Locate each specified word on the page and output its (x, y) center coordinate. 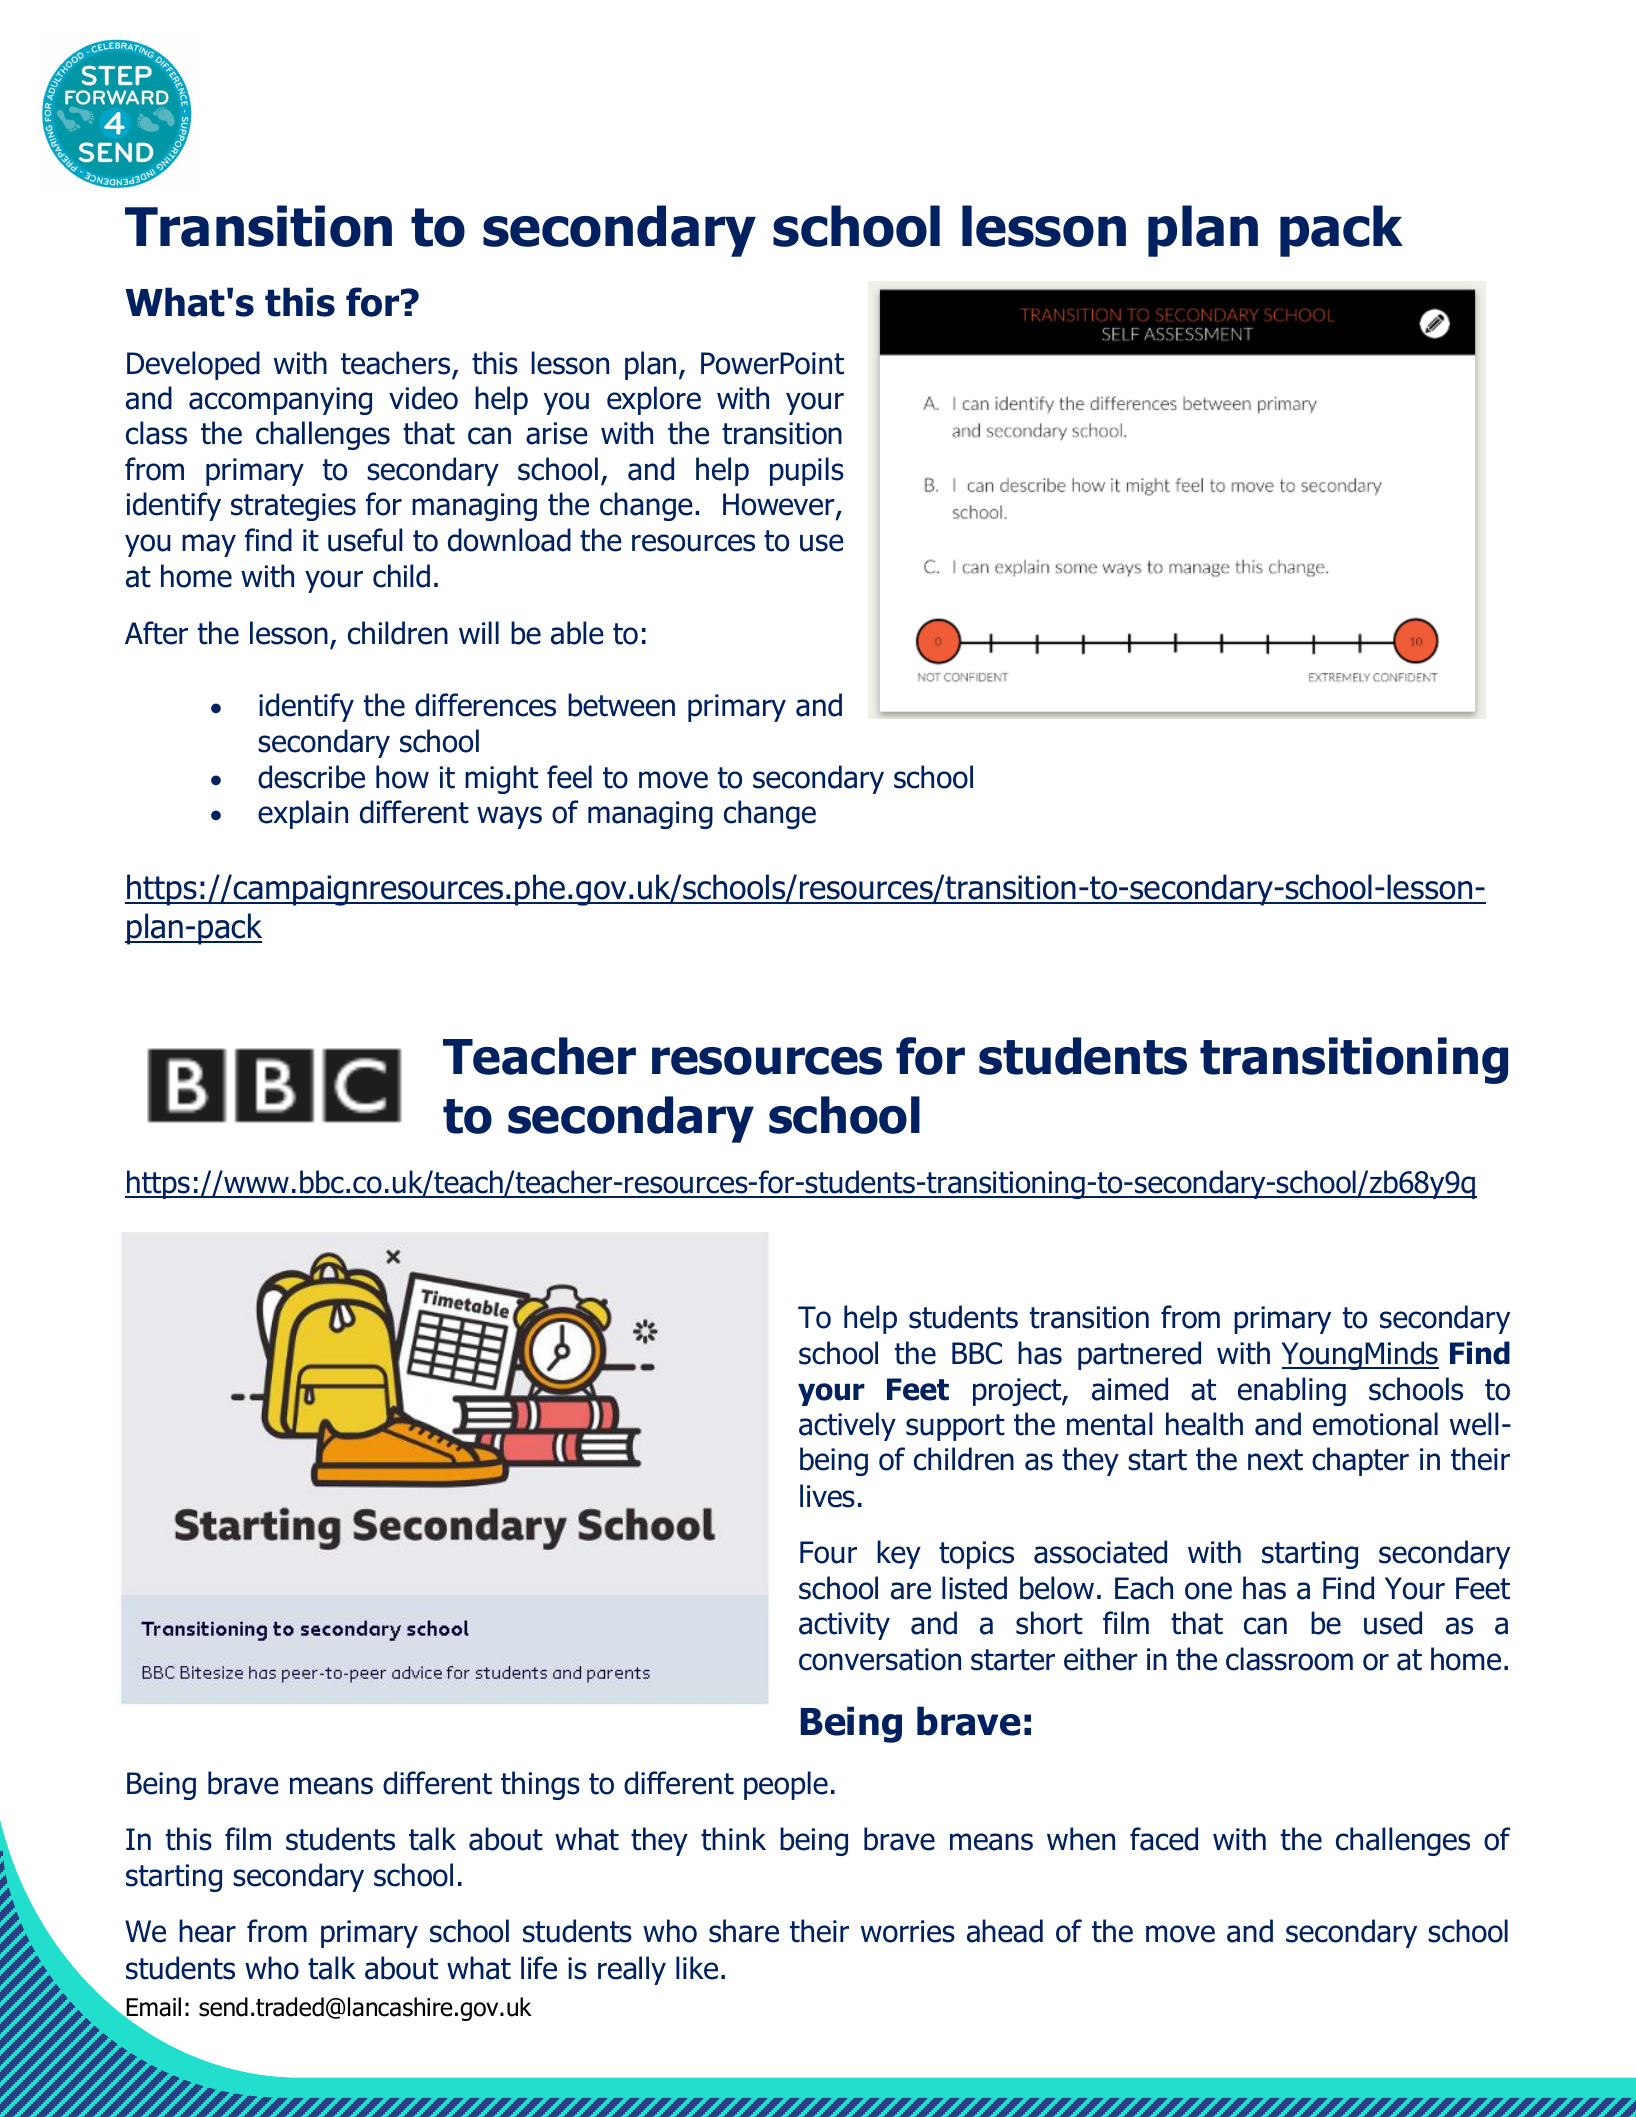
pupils (807, 471)
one (1208, 1591)
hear (207, 1931)
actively (847, 1426)
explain (303, 814)
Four (828, 1552)
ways (509, 817)
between (621, 705)
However (780, 506)
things (540, 1785)
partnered (1139, 1355)
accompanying (280, 401)
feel (569, 777)
